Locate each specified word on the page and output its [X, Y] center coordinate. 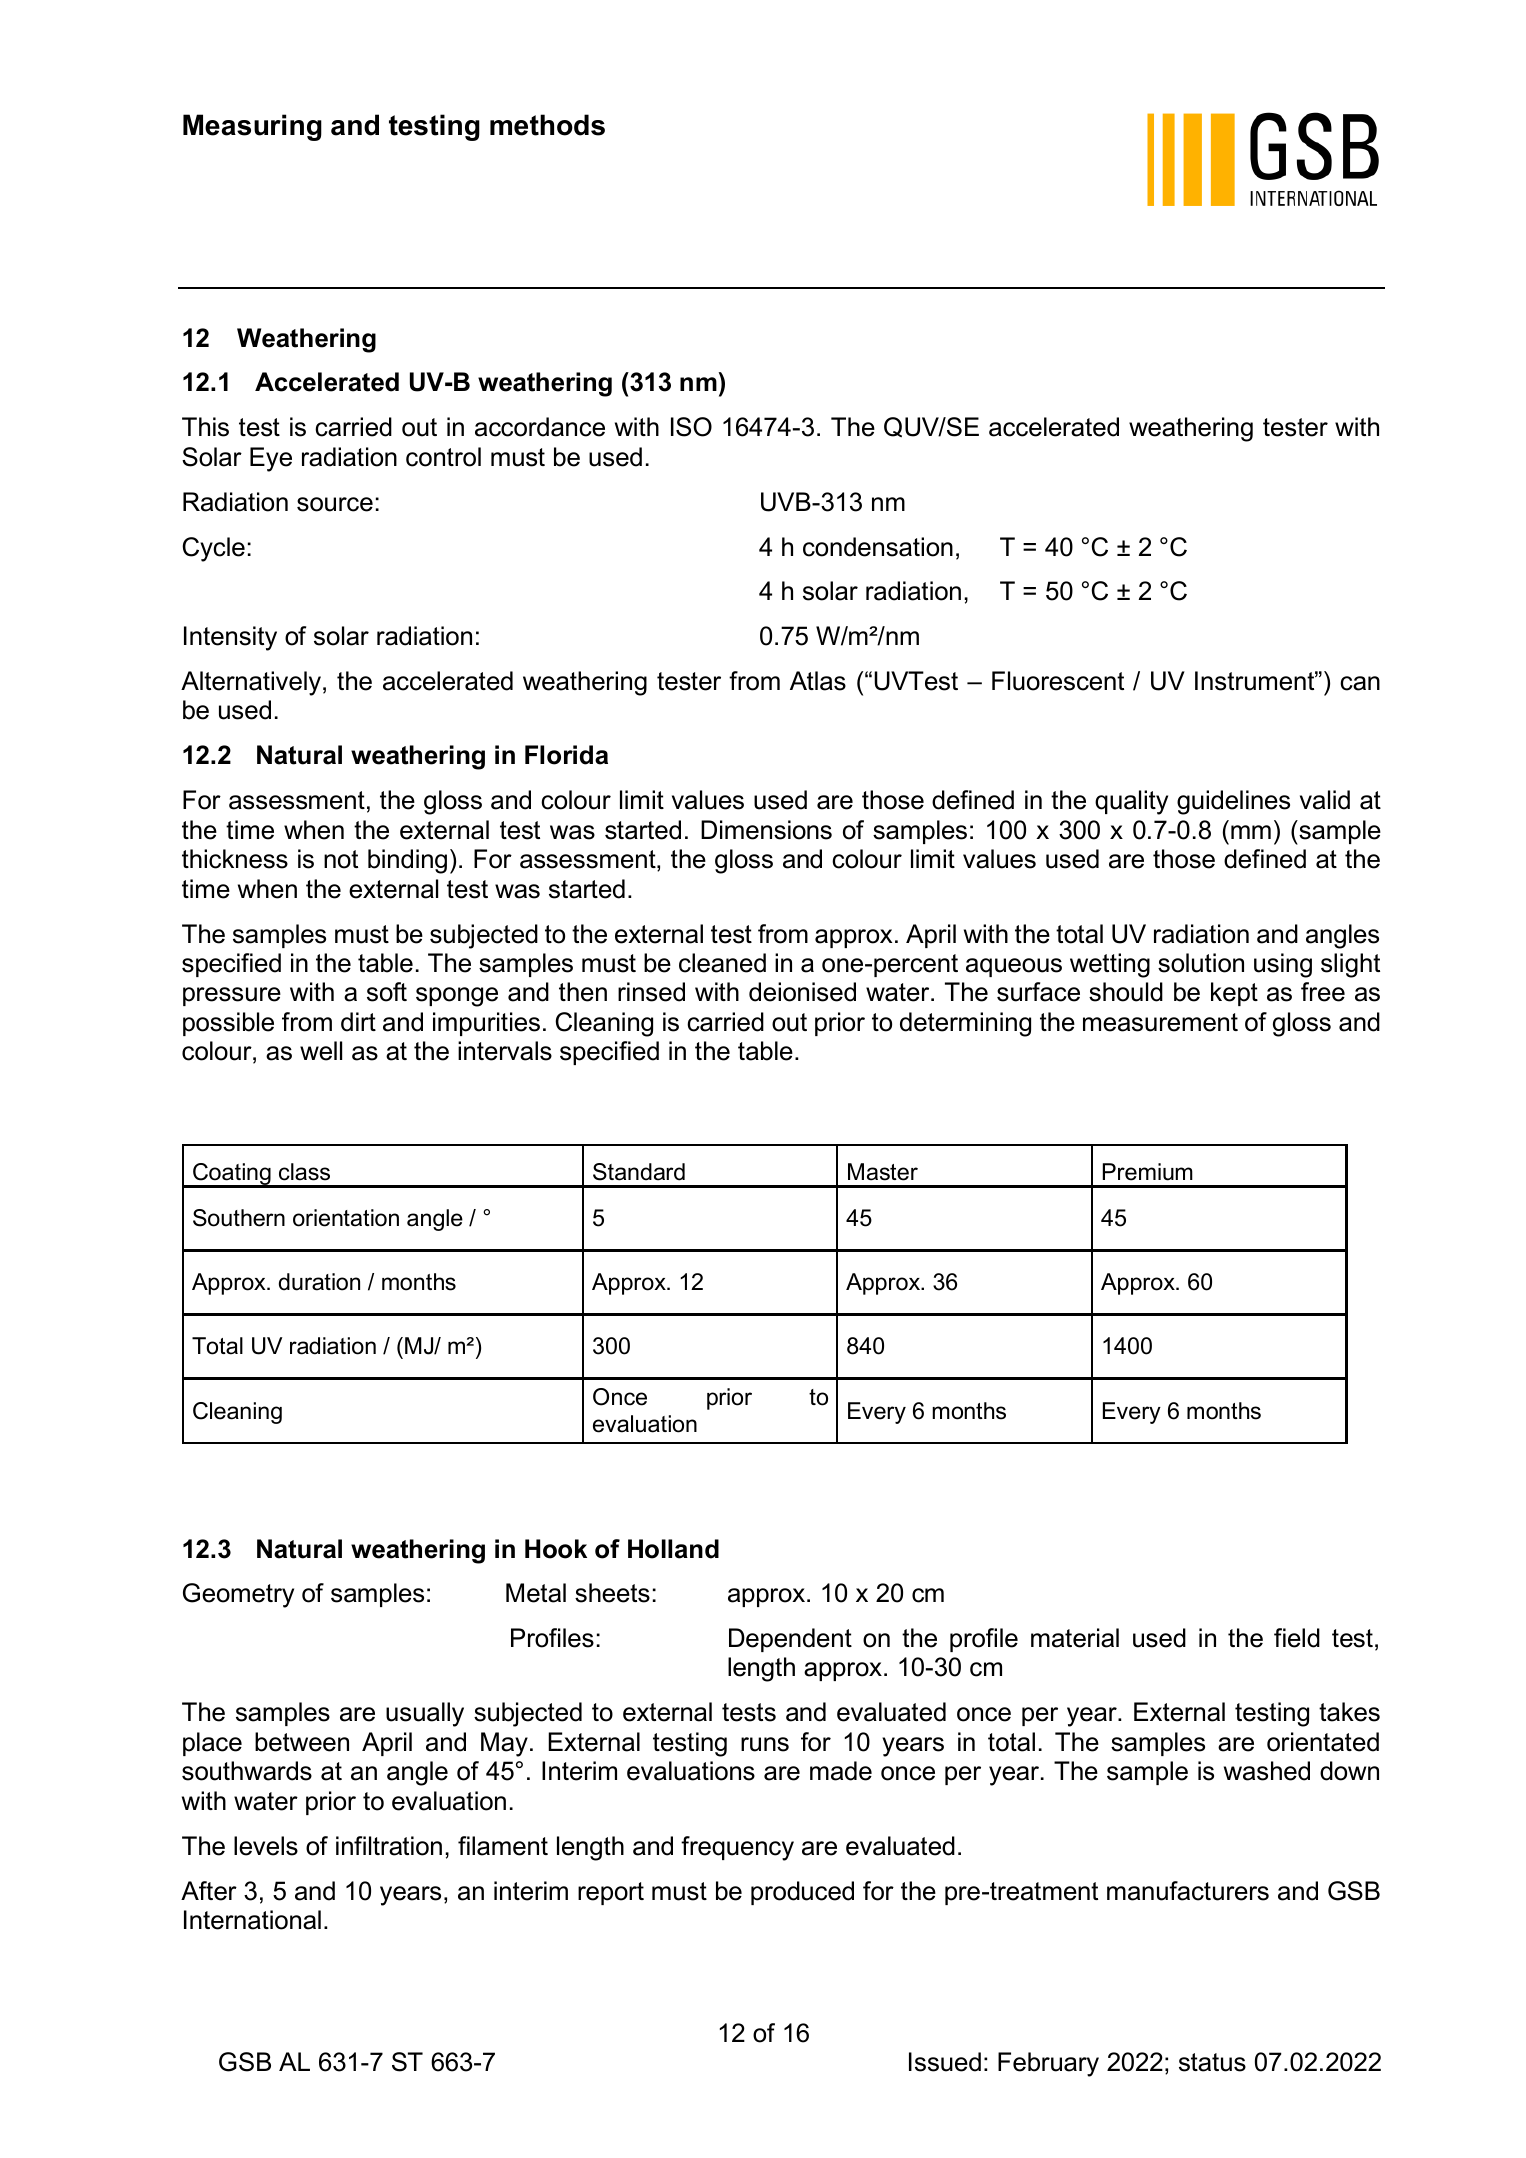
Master [883, 1172]
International [252, 1920]
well [321, 1051]
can [1360, 683]
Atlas [818, 681]
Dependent [790, 1640]
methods [547, 125]
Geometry [238, 1595]
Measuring [252, 127]
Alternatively [251, 683]
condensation [878, 547]
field [1297, 1638]
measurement [1160, 1022]
